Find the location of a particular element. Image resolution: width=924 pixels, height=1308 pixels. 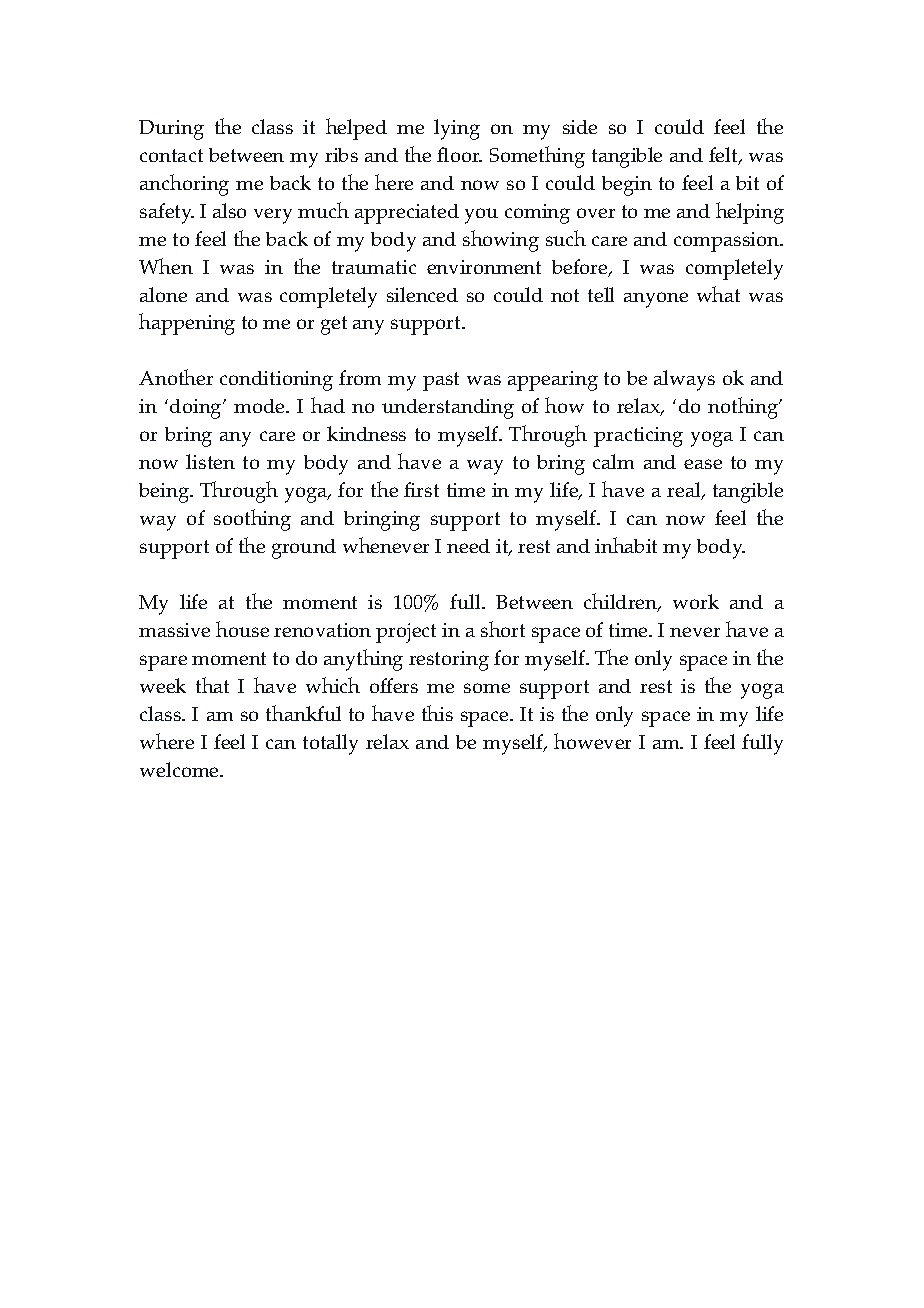

anyone is located at coordinates (656, 300).
